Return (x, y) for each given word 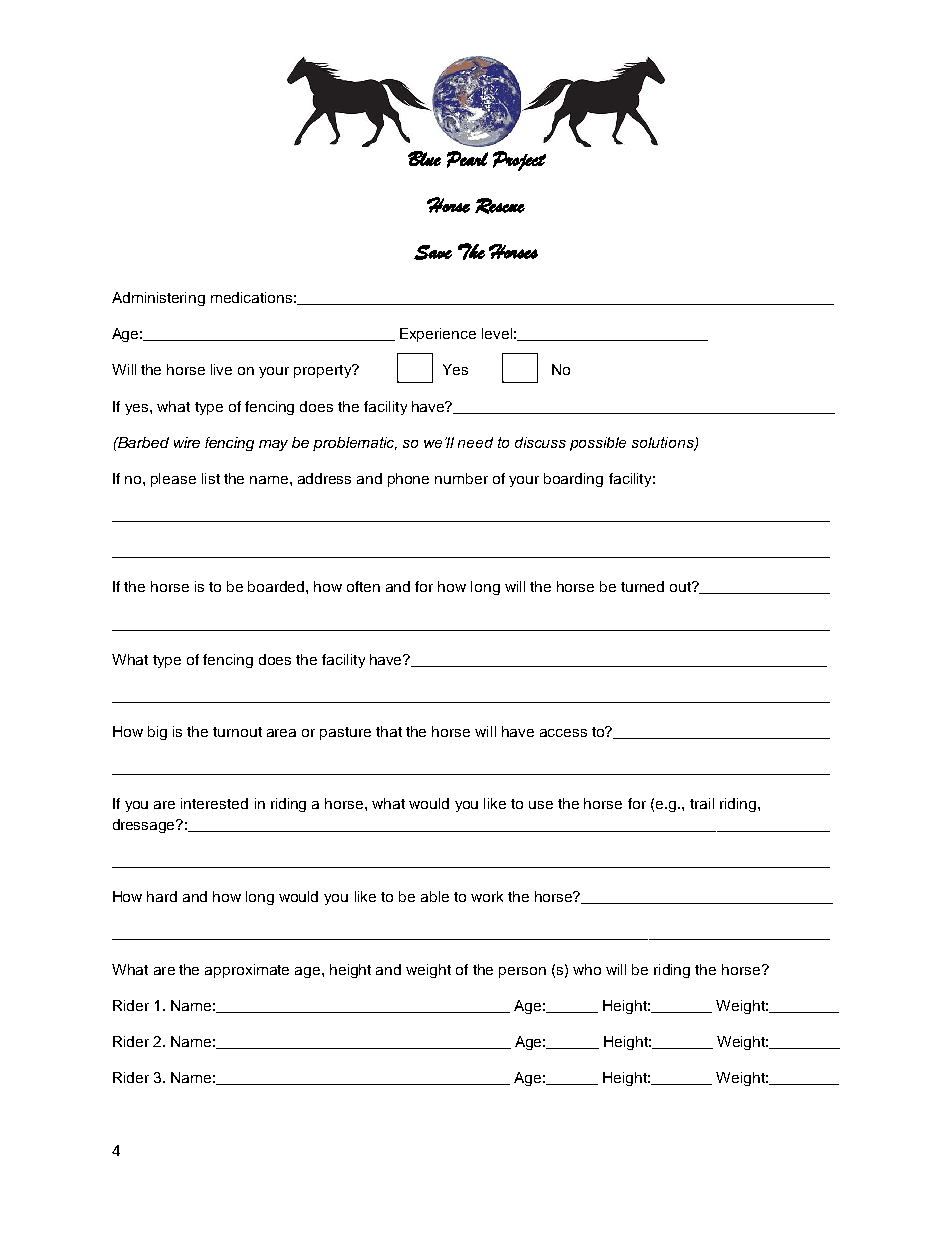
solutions (664, 443)
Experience (438, 335)
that (389, 731)
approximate (247, 971)
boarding (573, 480)
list (211, 478)
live (221, 369)
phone (408, 480)
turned (642, 586)
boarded (277, 586)
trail (702, 803)
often (363, 586)
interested (214, 803)
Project (519, 161)
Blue (424, 158)
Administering (158, 299)
